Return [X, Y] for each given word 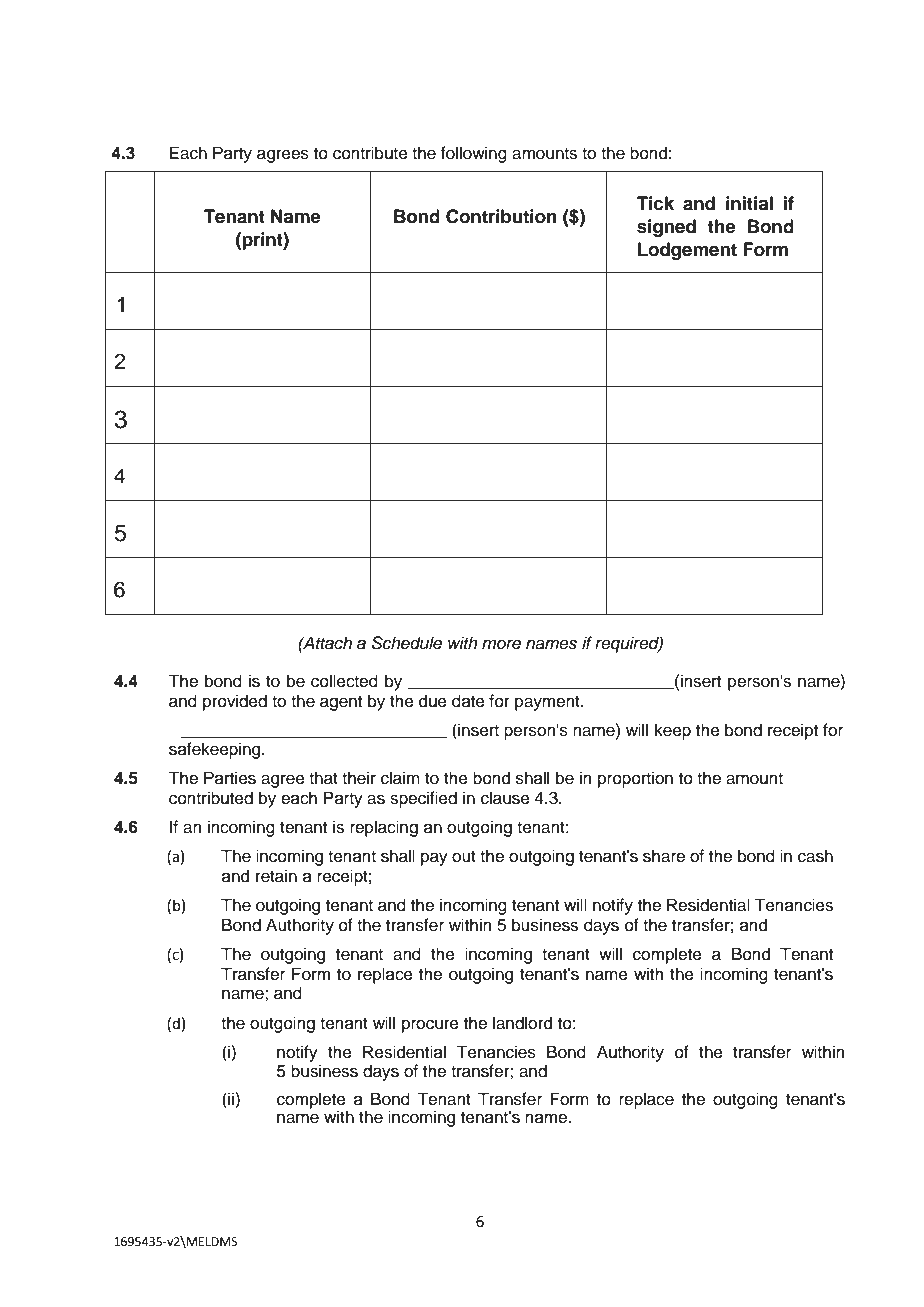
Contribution [501, 216]
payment [548, 703]
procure [430, 1026]
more [501, 644]
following [473, 154]
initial [749, 203]
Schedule [407, 643]
